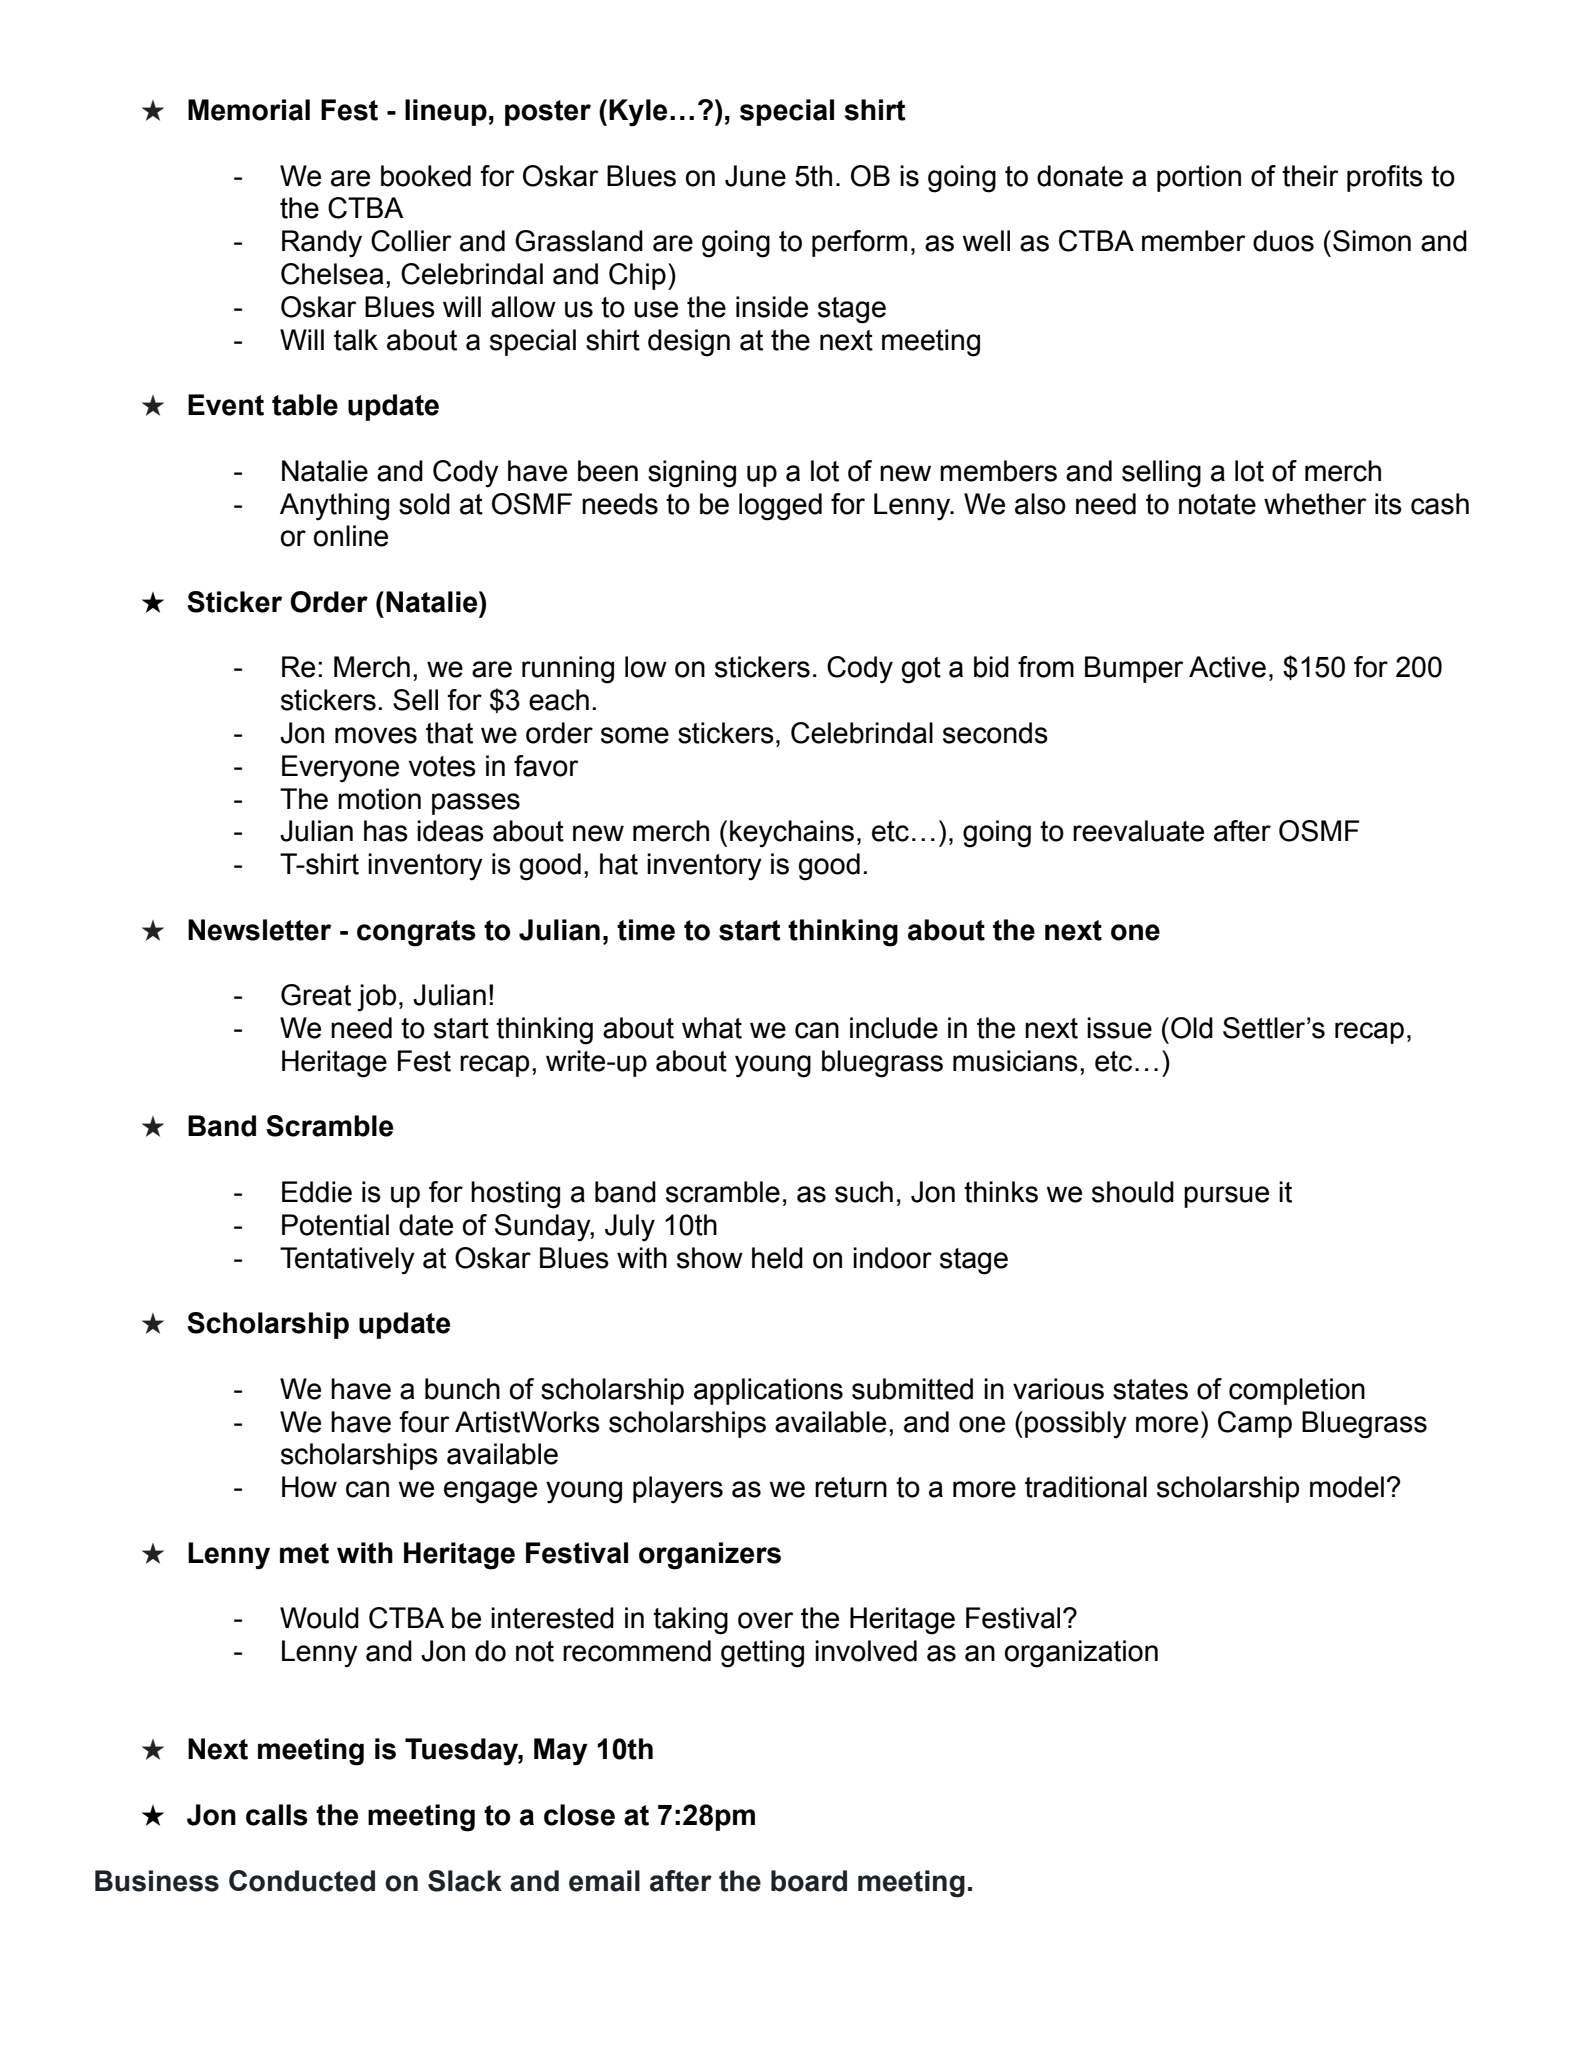 The height and width of the screenshot is (2053, 1587). I want to click on organization, so click(1081, 1654).
